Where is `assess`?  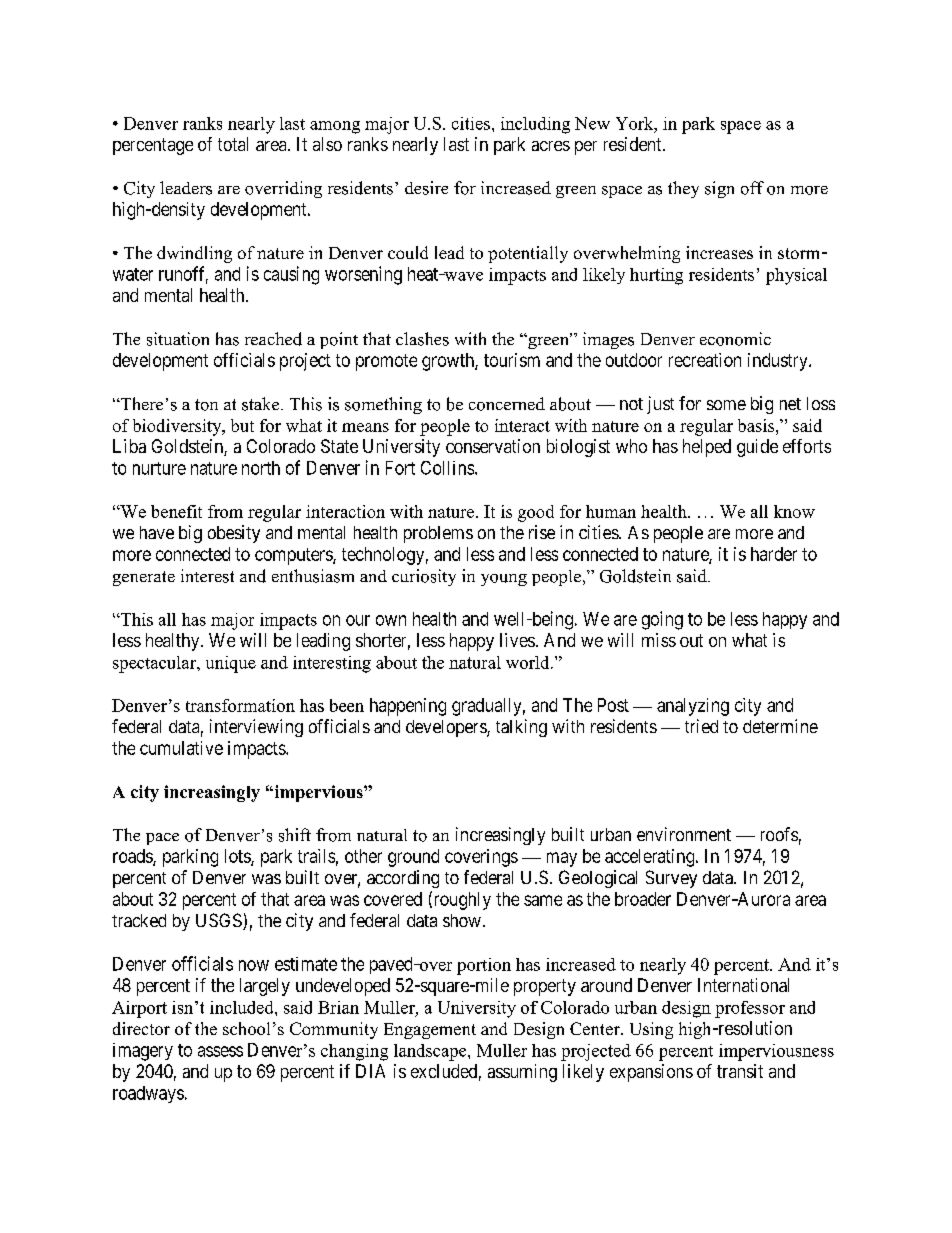 assess is located at coordinates (220, 1051).
